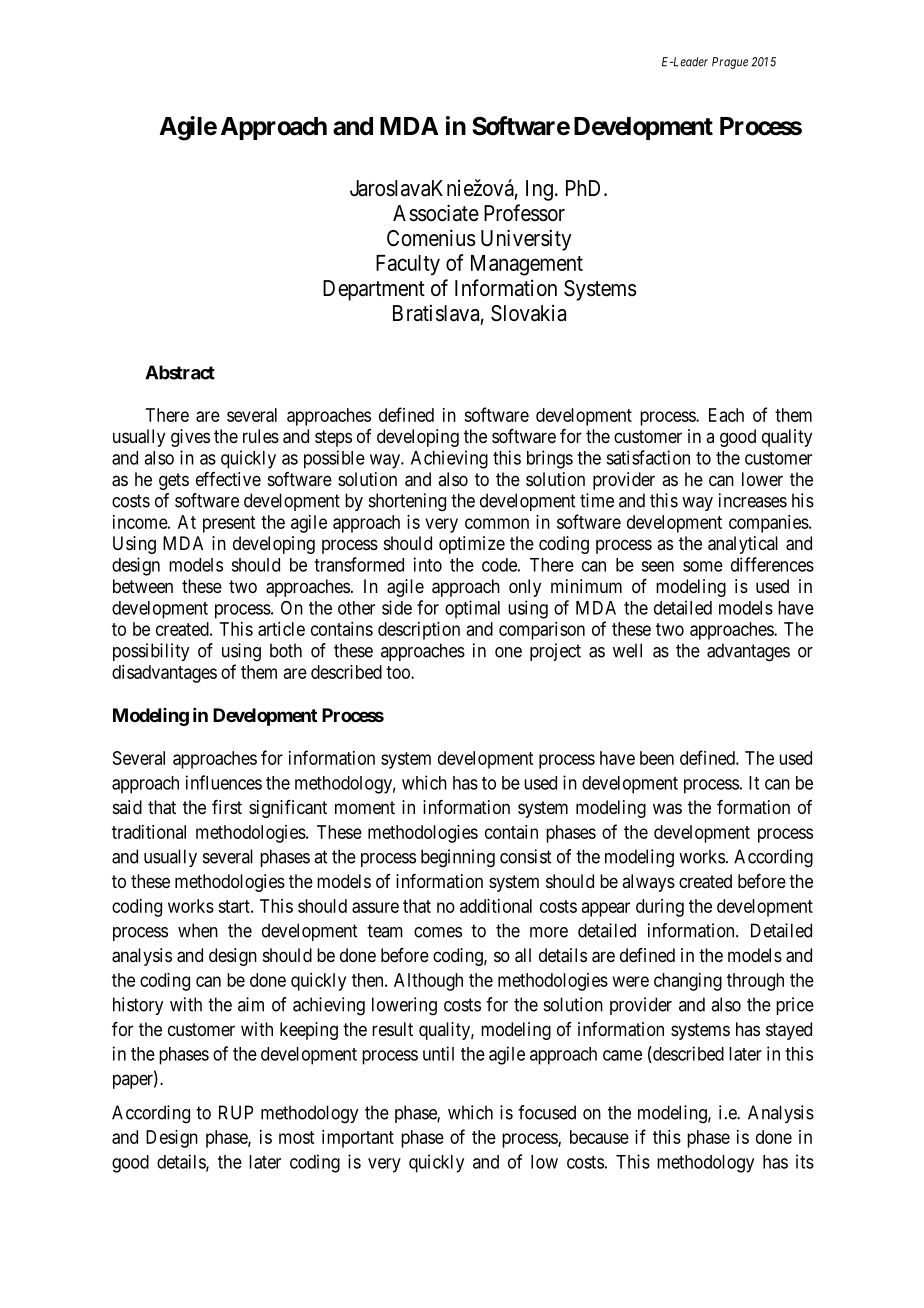 The image size is (924, 1308). I want to click on during, so click(660, 908).
